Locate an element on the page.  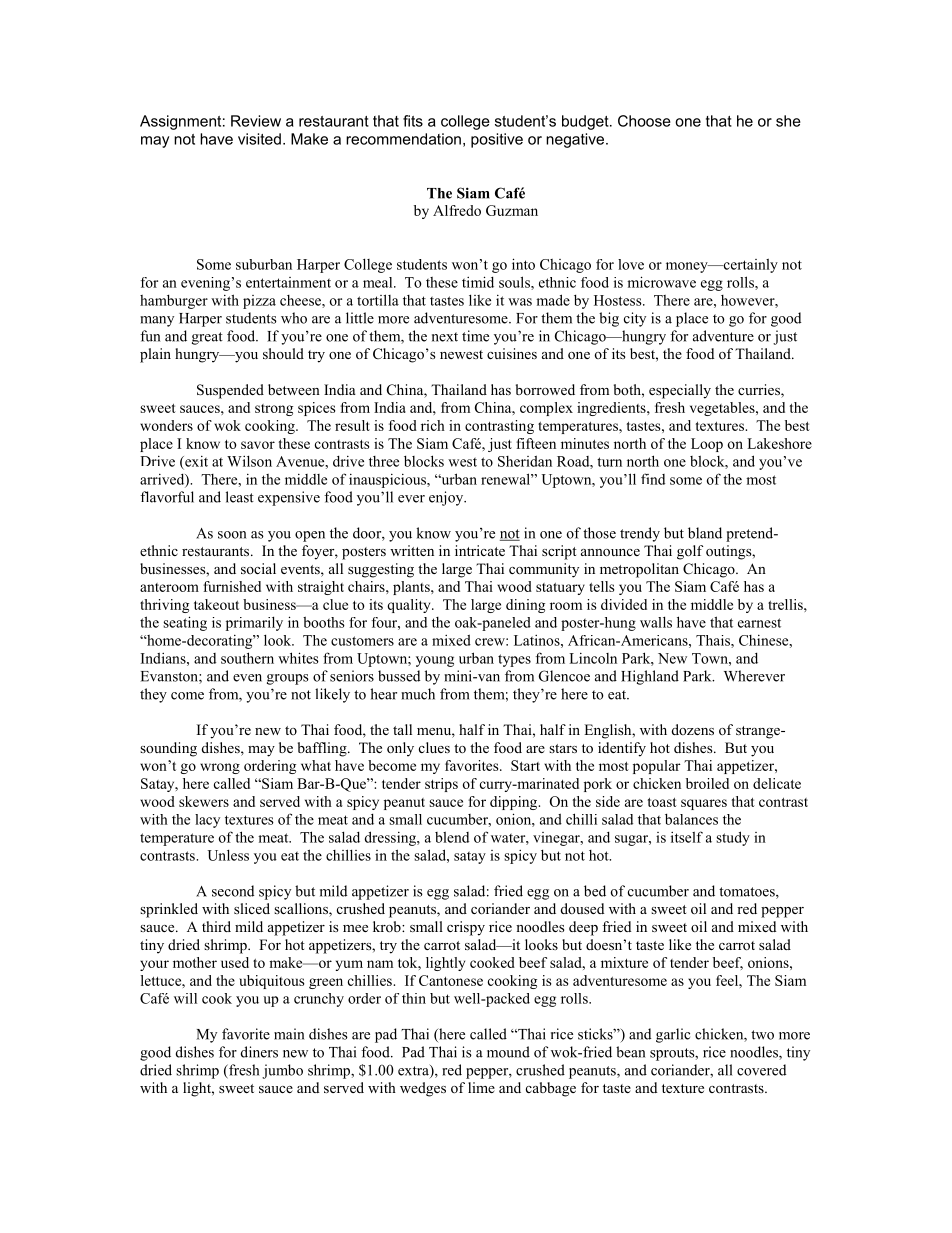
diners is located at coordinates (259, 1052).
